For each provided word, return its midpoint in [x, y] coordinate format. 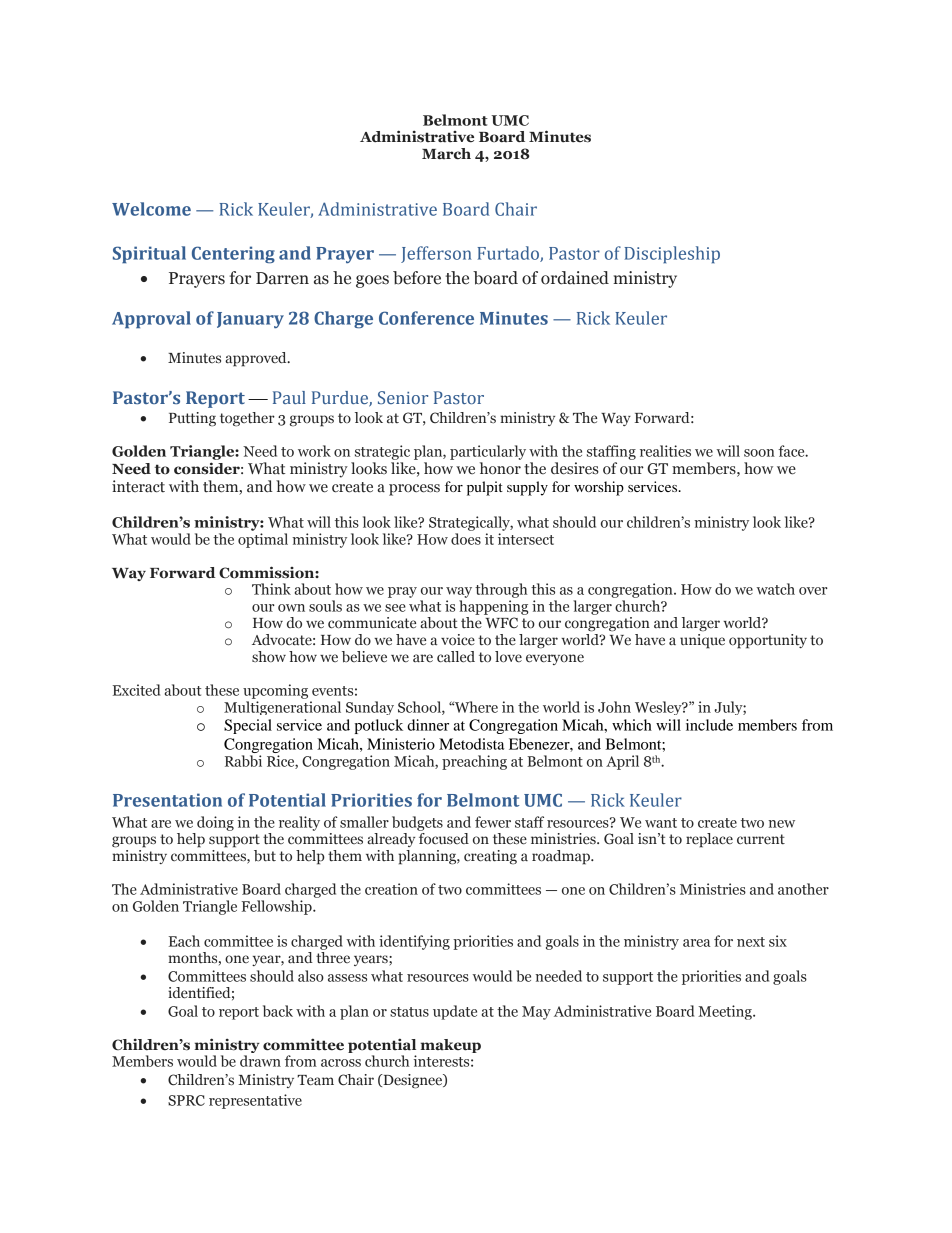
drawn [260, 1061]
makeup [451, 1046]
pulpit [485, 488]
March [446, 154]
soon [759, 453]
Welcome [151, 209]
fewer [493, 822]
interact [138, 486]
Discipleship [672, 255]
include [709, 725]
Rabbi [243, 761]
